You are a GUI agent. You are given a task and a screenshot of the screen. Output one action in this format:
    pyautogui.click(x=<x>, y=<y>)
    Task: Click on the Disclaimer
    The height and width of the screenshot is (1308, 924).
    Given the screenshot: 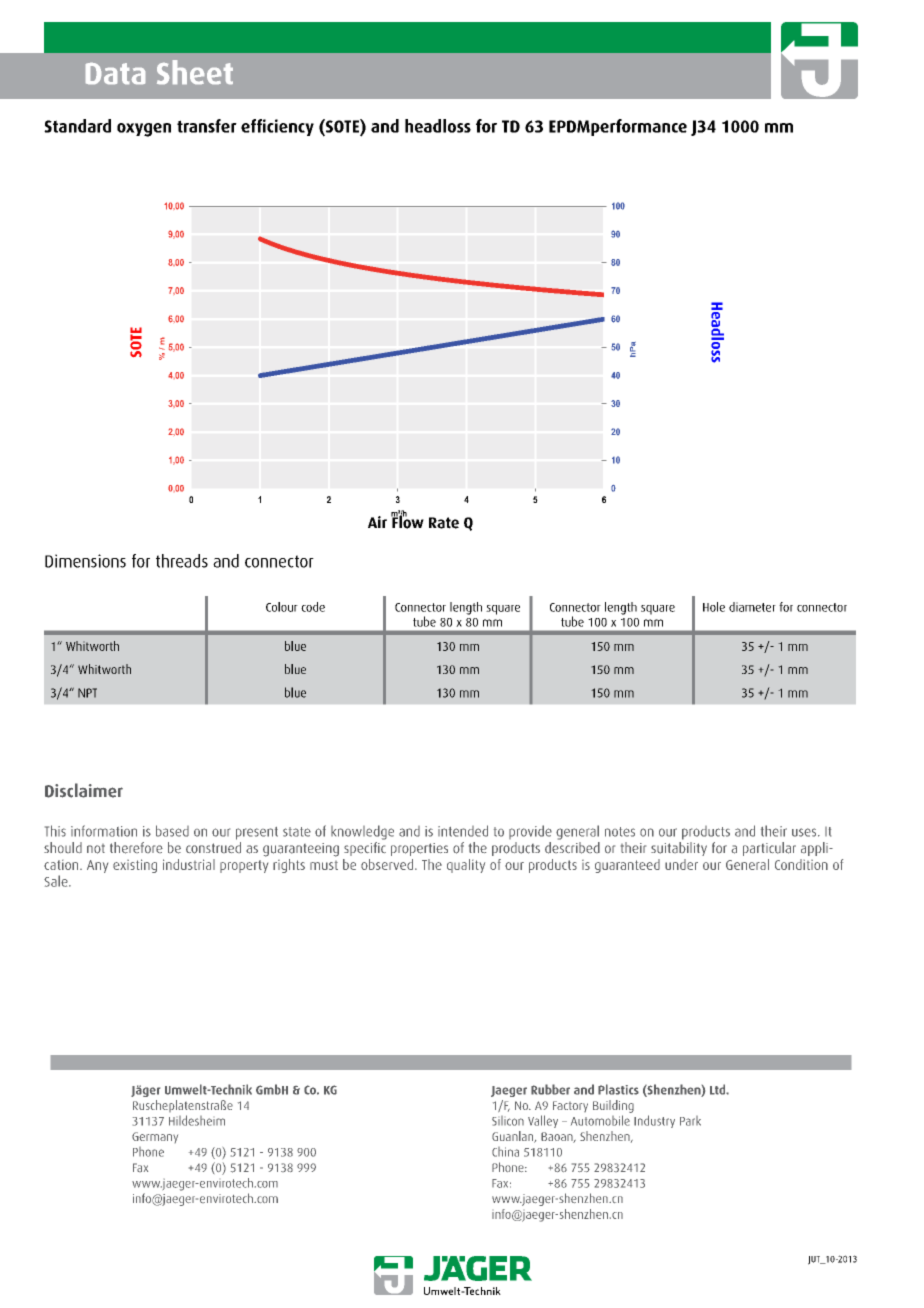 What is the action you would take?
    pyautogui.click(x=84, y=790)
